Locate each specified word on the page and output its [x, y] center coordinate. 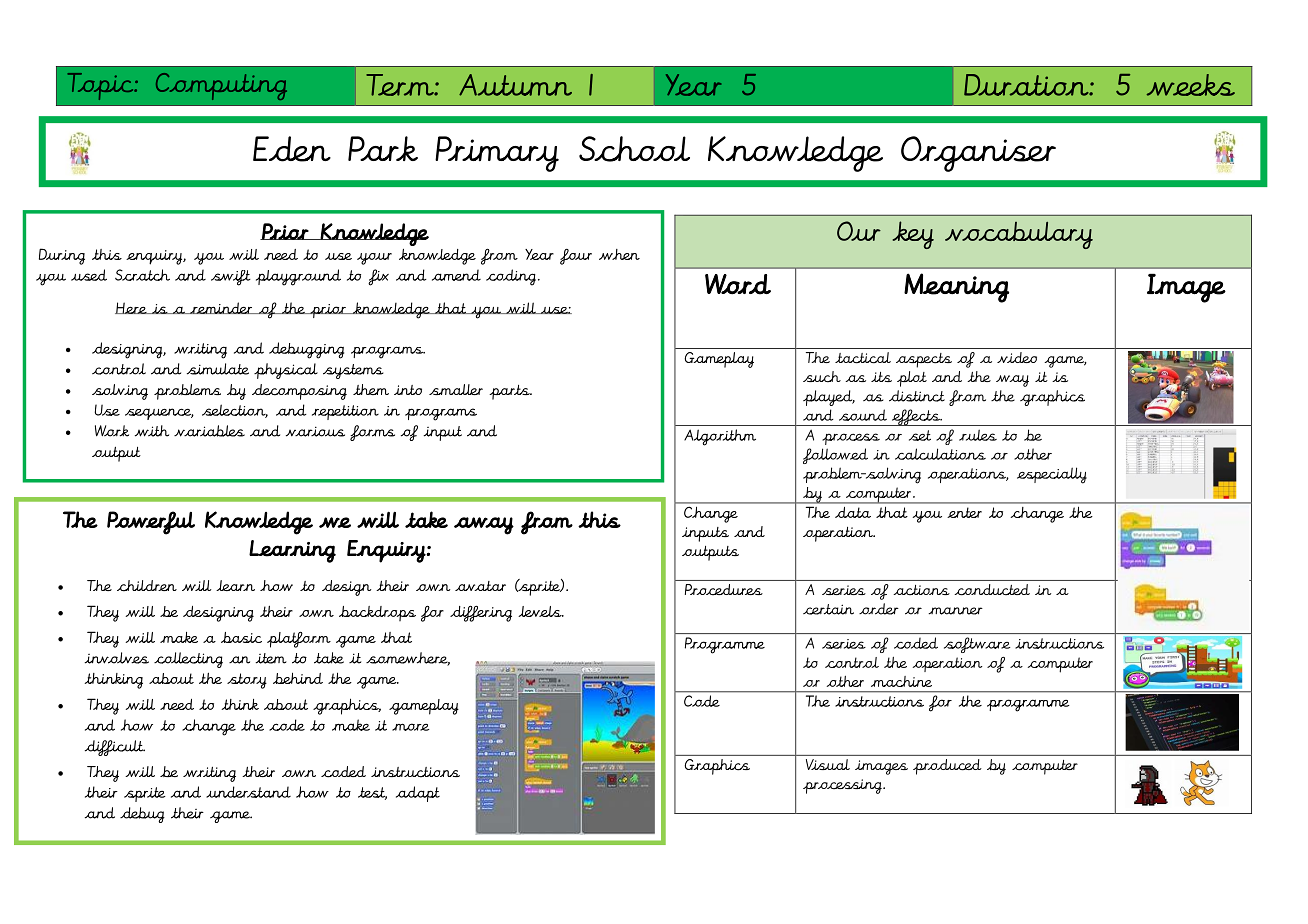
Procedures [724, 590]
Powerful [151, 523]
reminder [221, 308]
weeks [1191, 85]
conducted [992, 590]
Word [738, 284]
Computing [221, 86]
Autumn [515, 85]
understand [248, 792]
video [1017, 357]
